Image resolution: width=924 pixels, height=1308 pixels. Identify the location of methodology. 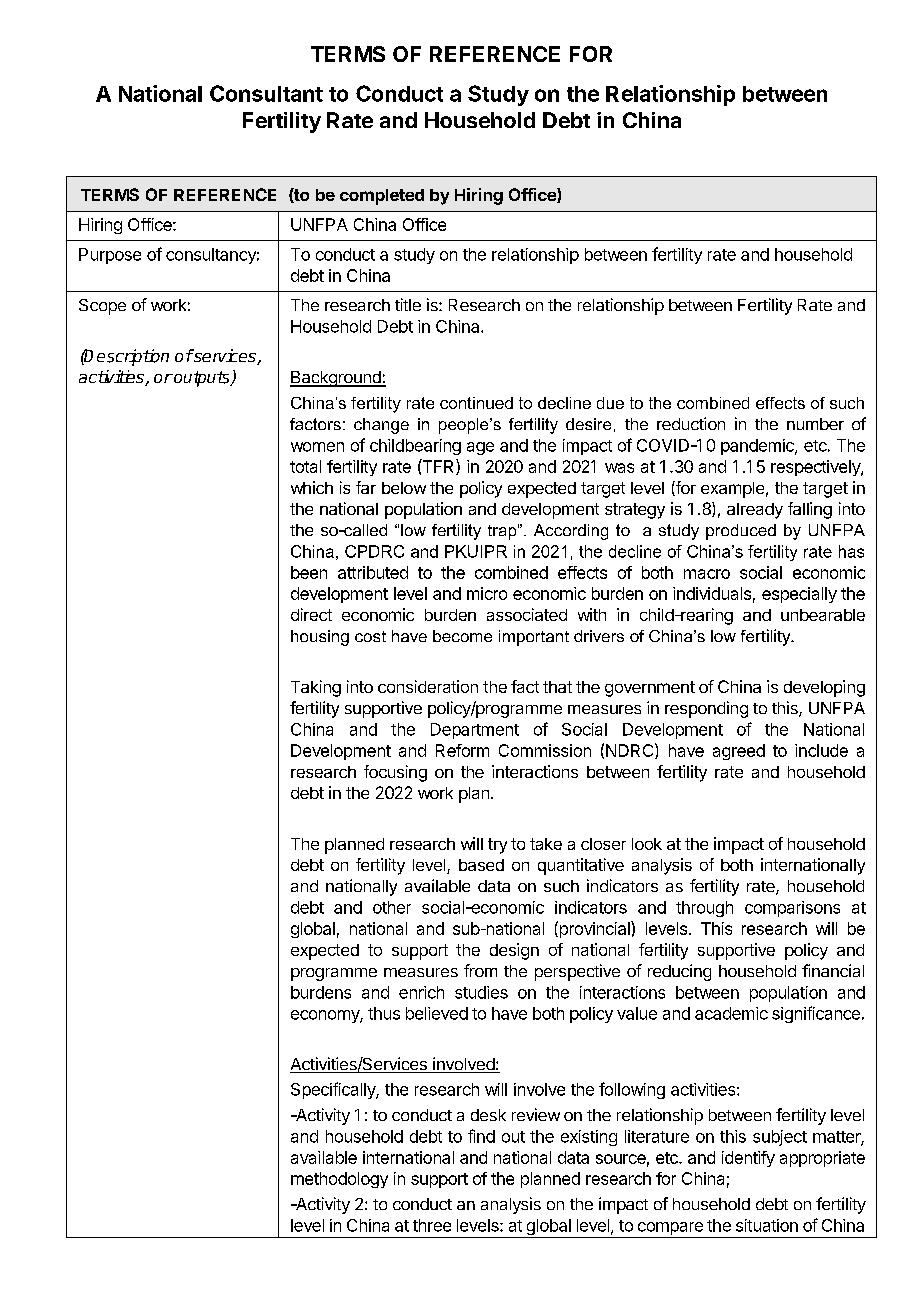
(339, 1180).
